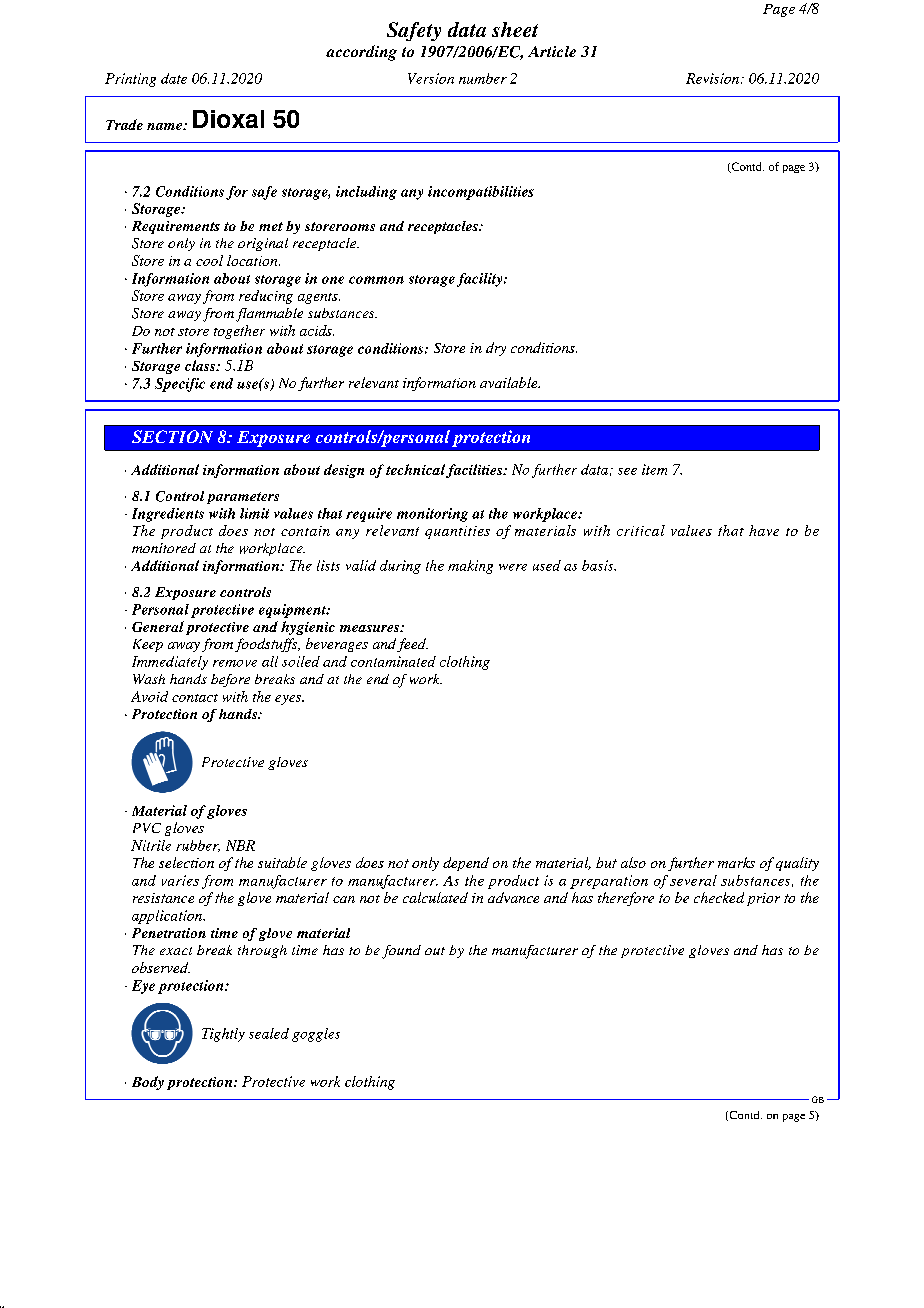  I want to click on date, so click(174, 78).
